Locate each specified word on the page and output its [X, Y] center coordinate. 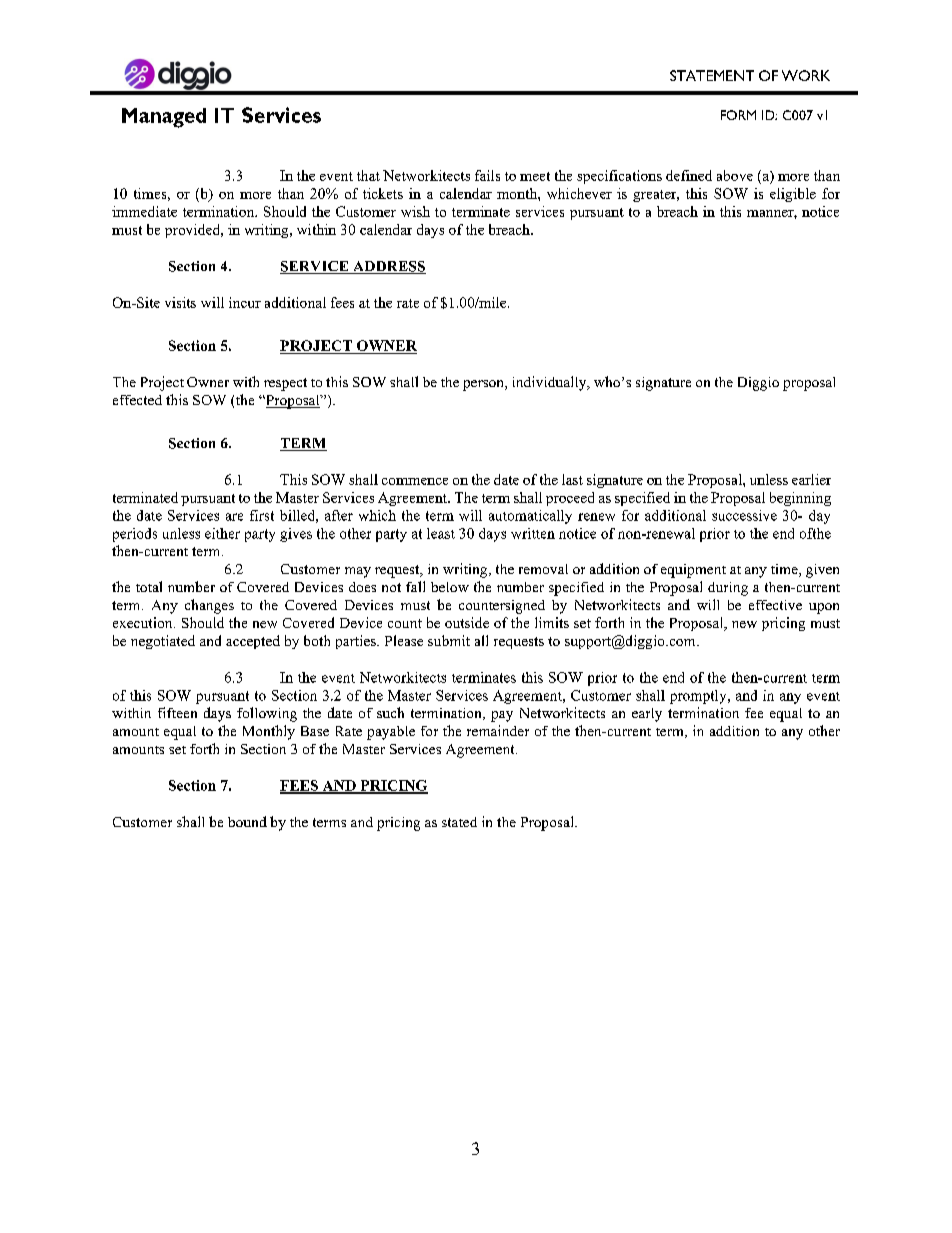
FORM [738, 115]
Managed [164, 118]
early [647, 715]
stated [459, 822]
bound [247, 821]
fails [487, 175]
